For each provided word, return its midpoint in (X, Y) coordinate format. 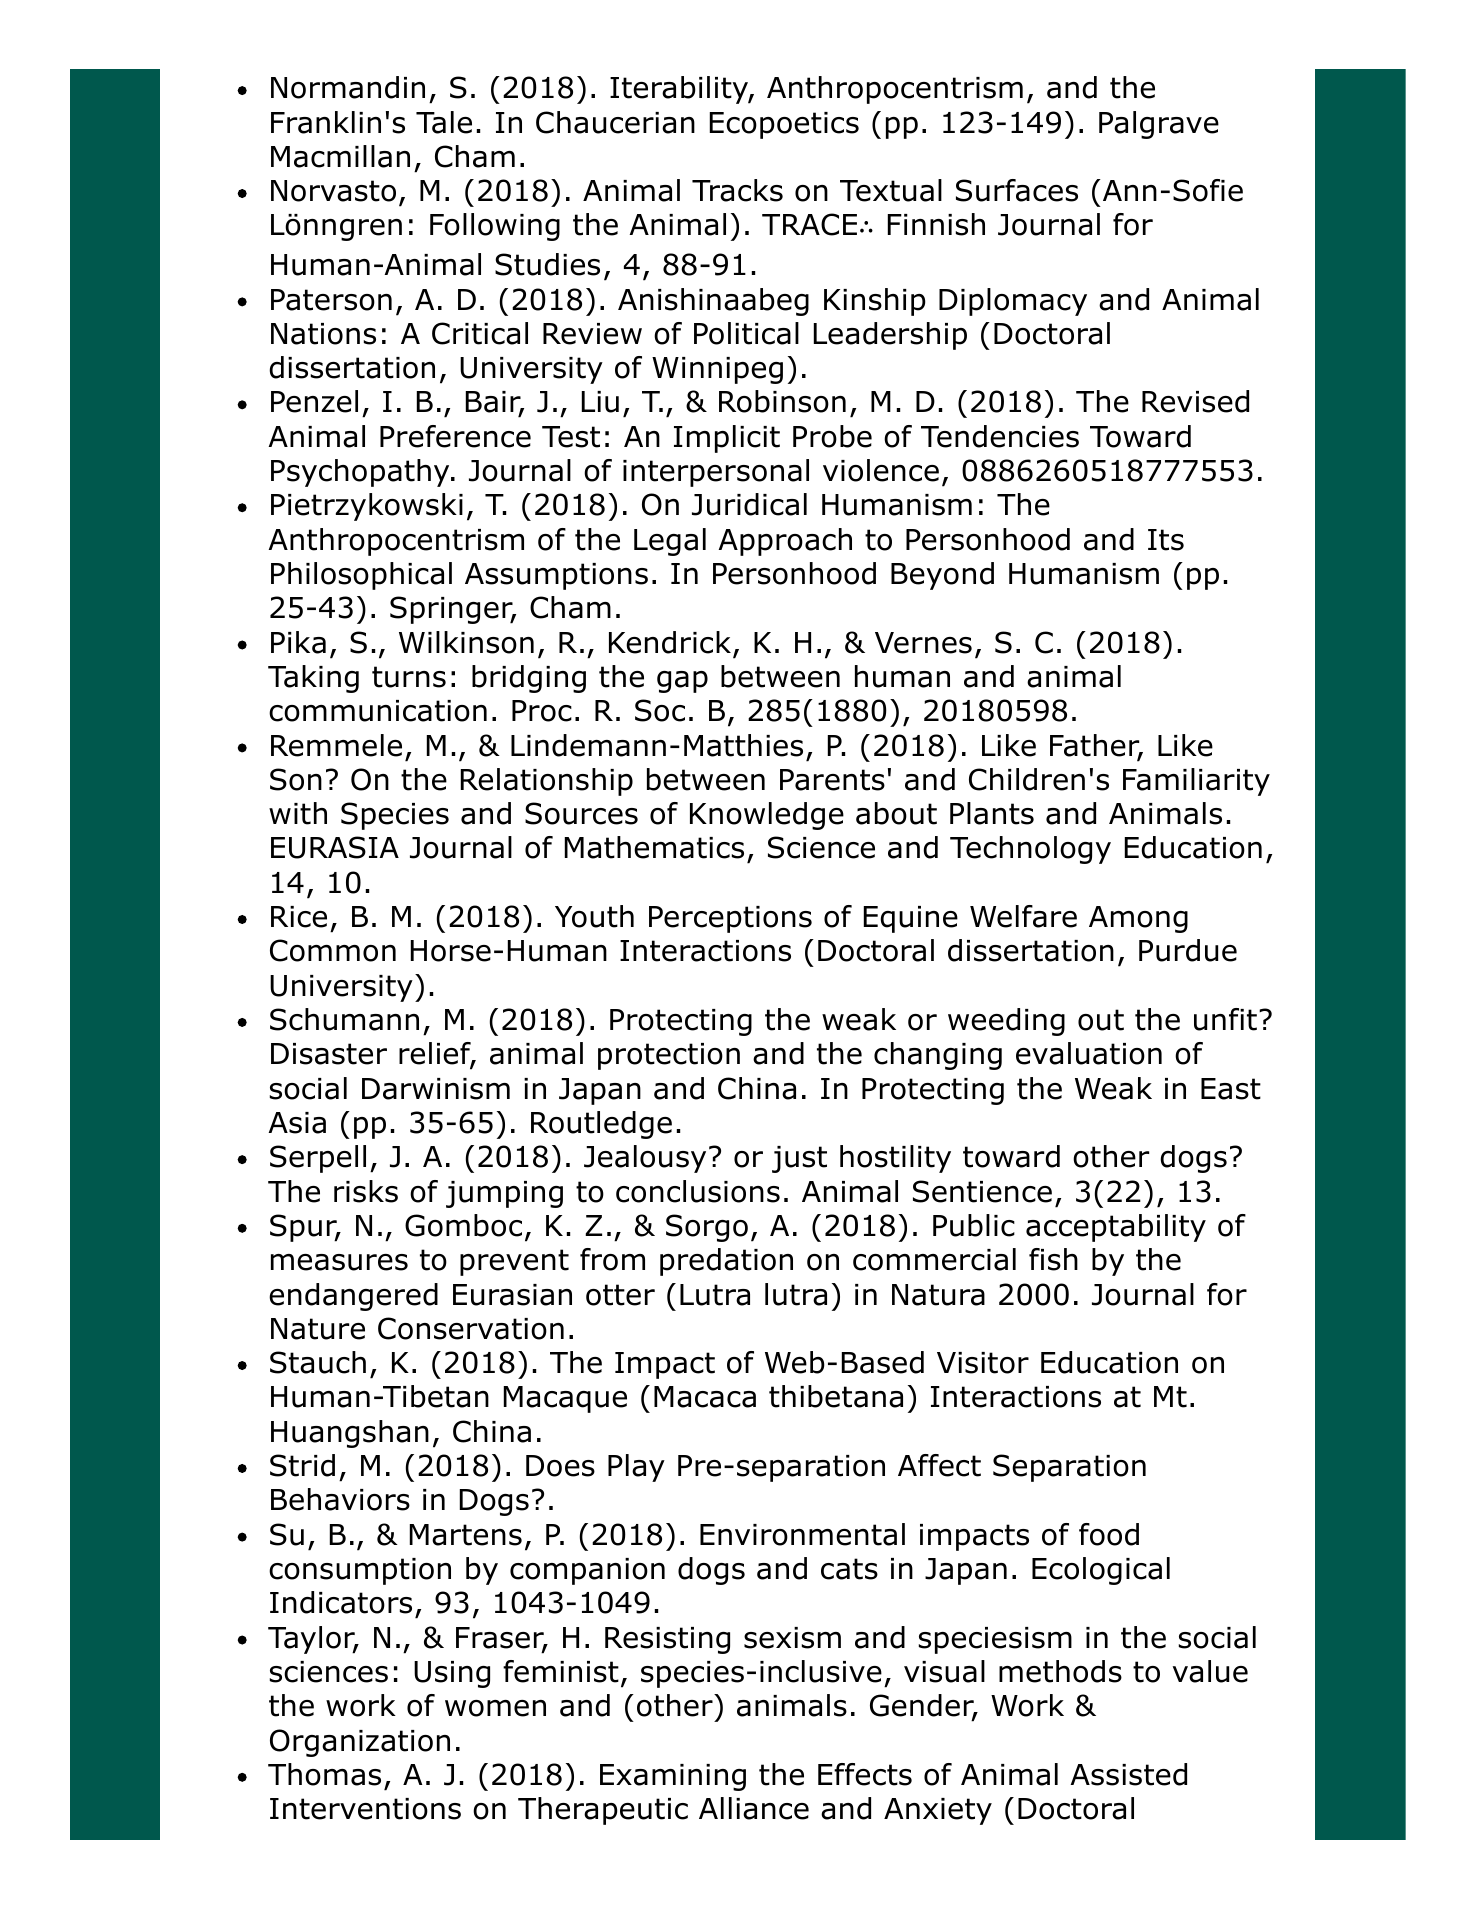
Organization (360, 1743)
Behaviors (340, 1499)
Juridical (749, 504)
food (1109, 1534)
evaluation (1089, 1053)
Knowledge (767, 816)
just (799, 1159)
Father (1096, 746)
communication (378, 711)
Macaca (705, 1397)
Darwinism (436, 1089)
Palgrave (1159, 125)
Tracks (737, 190)
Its (1166, 540)
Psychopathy (361, 473)
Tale (444, 122)
